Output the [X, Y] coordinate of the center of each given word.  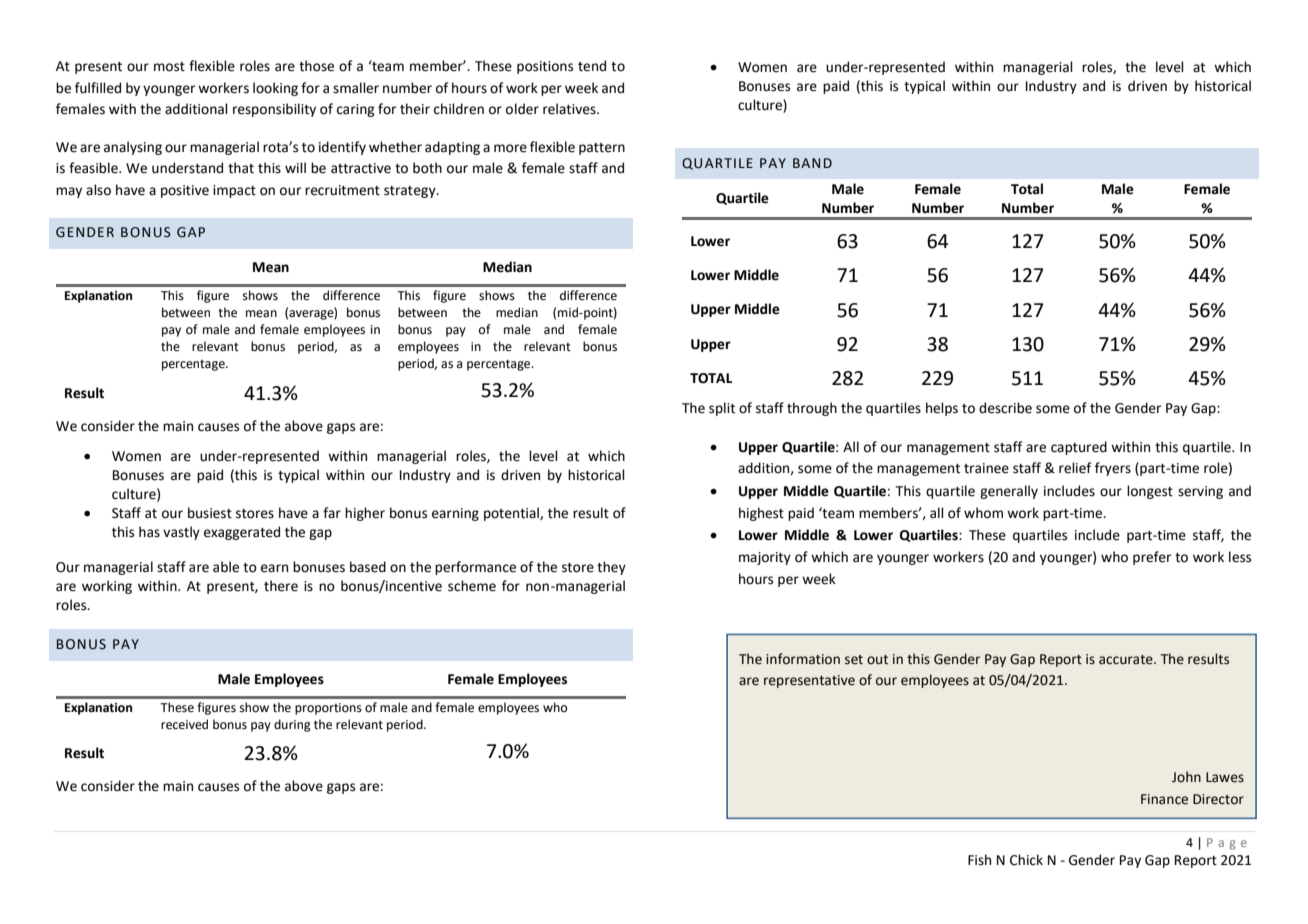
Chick [1026, 860]
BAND [812, 163]
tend [592, 66]
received [184, 724]
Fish [979, 860]
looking [275, 89]
